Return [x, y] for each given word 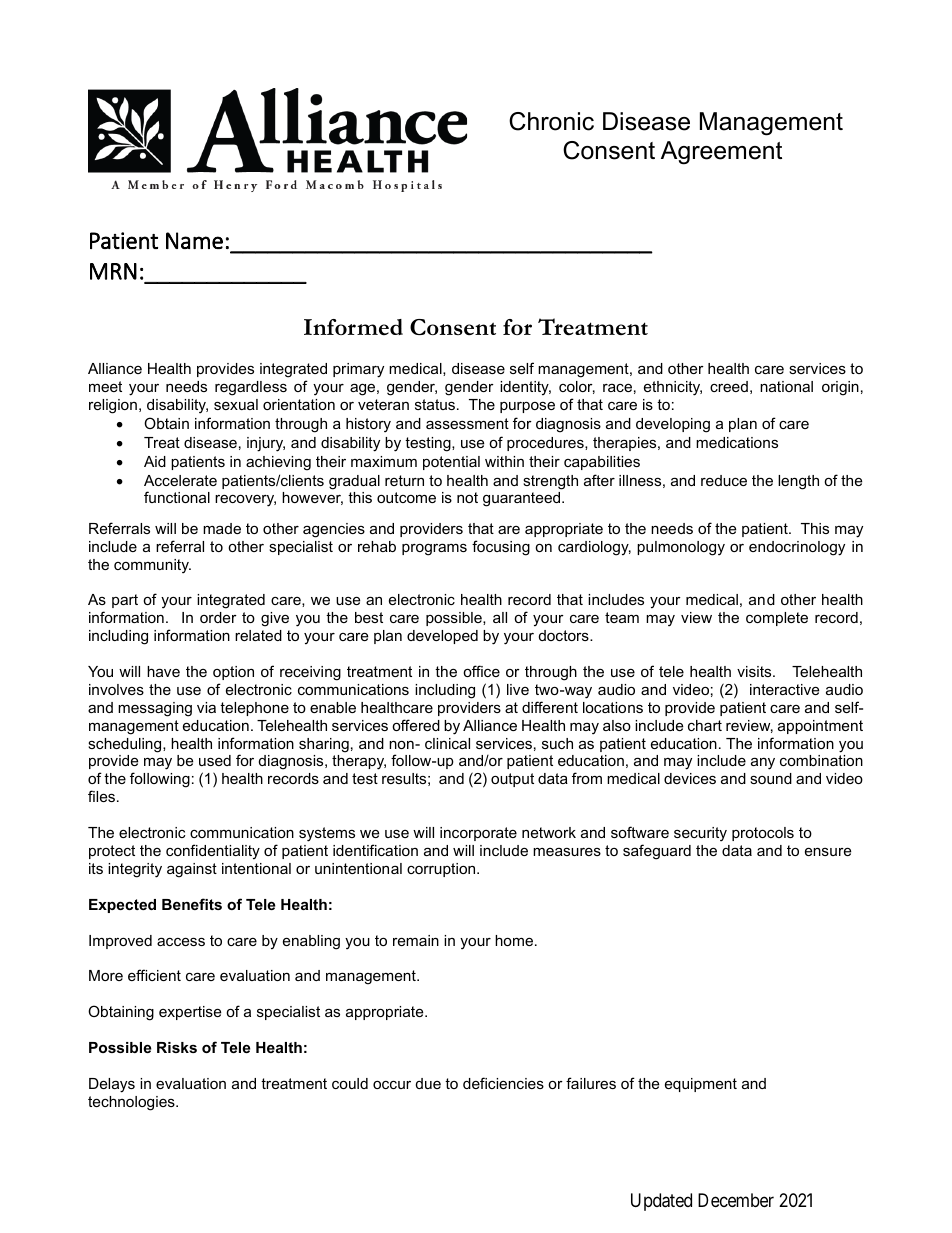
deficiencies [503, 1083]
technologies [132, 1103]
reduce [724, 480]
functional [177, 497]
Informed [353, 327]
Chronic [551, 121]
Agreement [721, 153]
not [467, 497]
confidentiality [213, 852]
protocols [763, 834]
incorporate [478, 834]
